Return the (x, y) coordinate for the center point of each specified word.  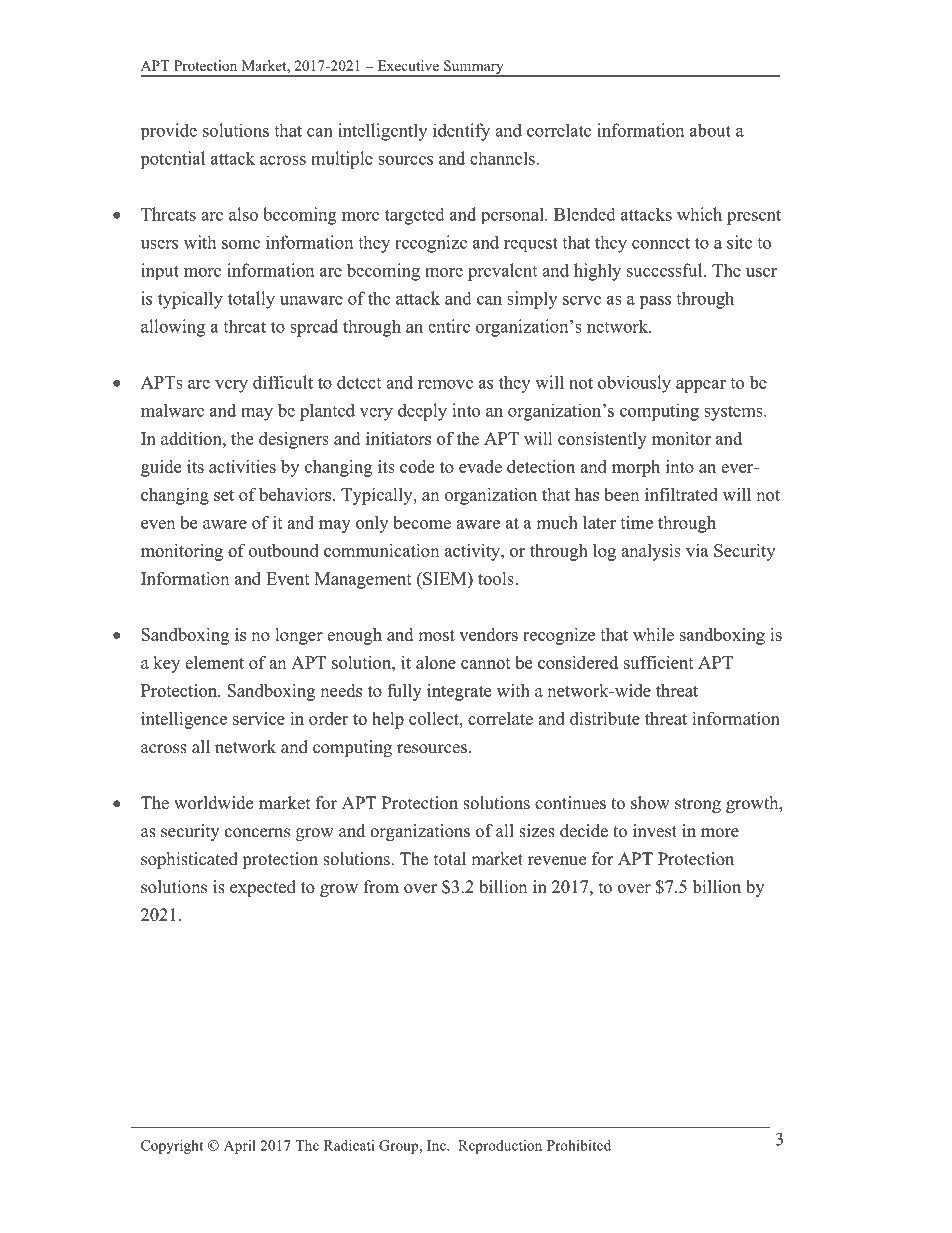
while (653, 634)
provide (169, 131)
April (240, 1147)
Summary (474, 68)
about (710, 130)
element (214, 662)
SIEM (445, 578)
